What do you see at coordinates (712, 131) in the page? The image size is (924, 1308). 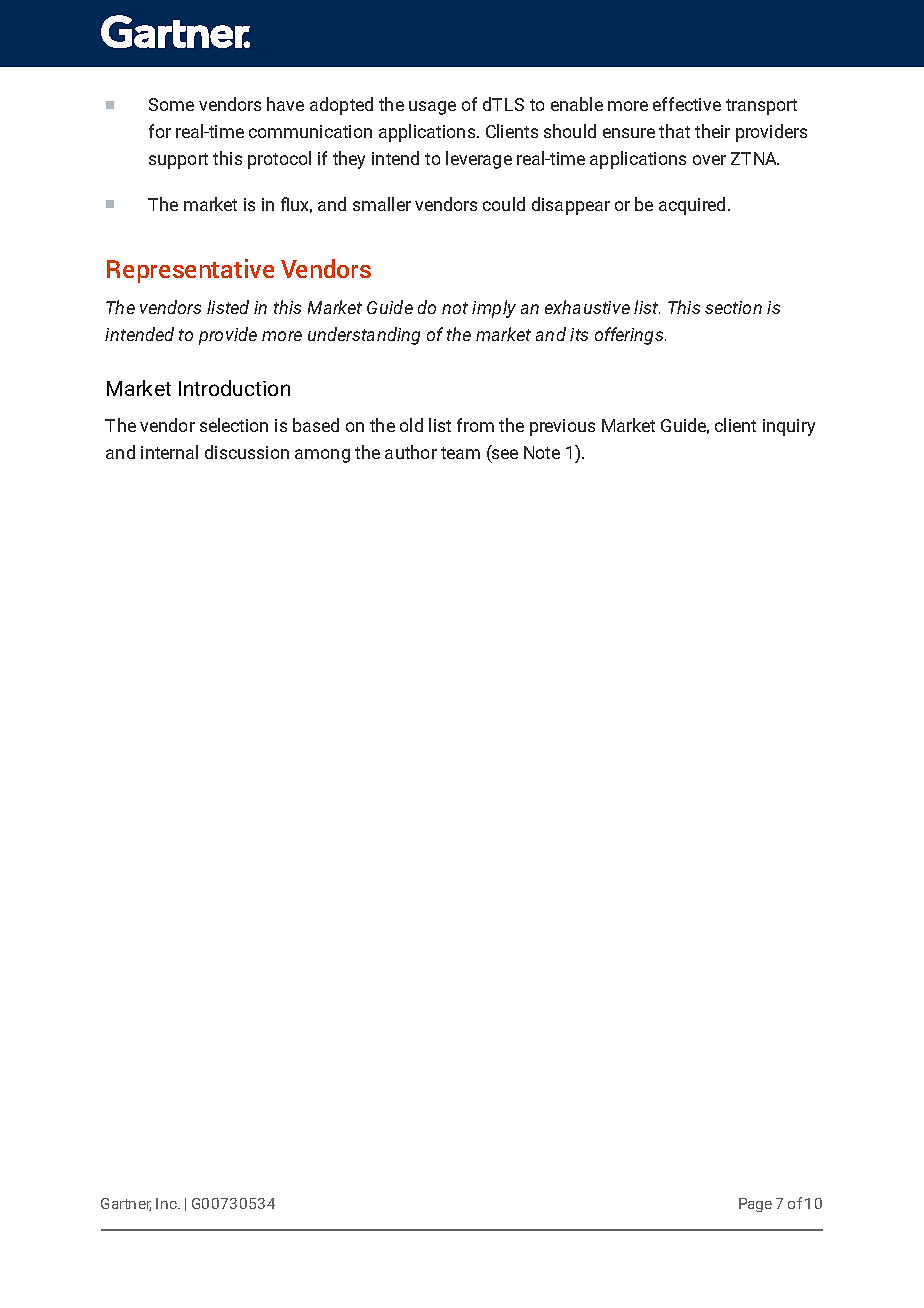 I see `their` at bounding box center [712, 131].
